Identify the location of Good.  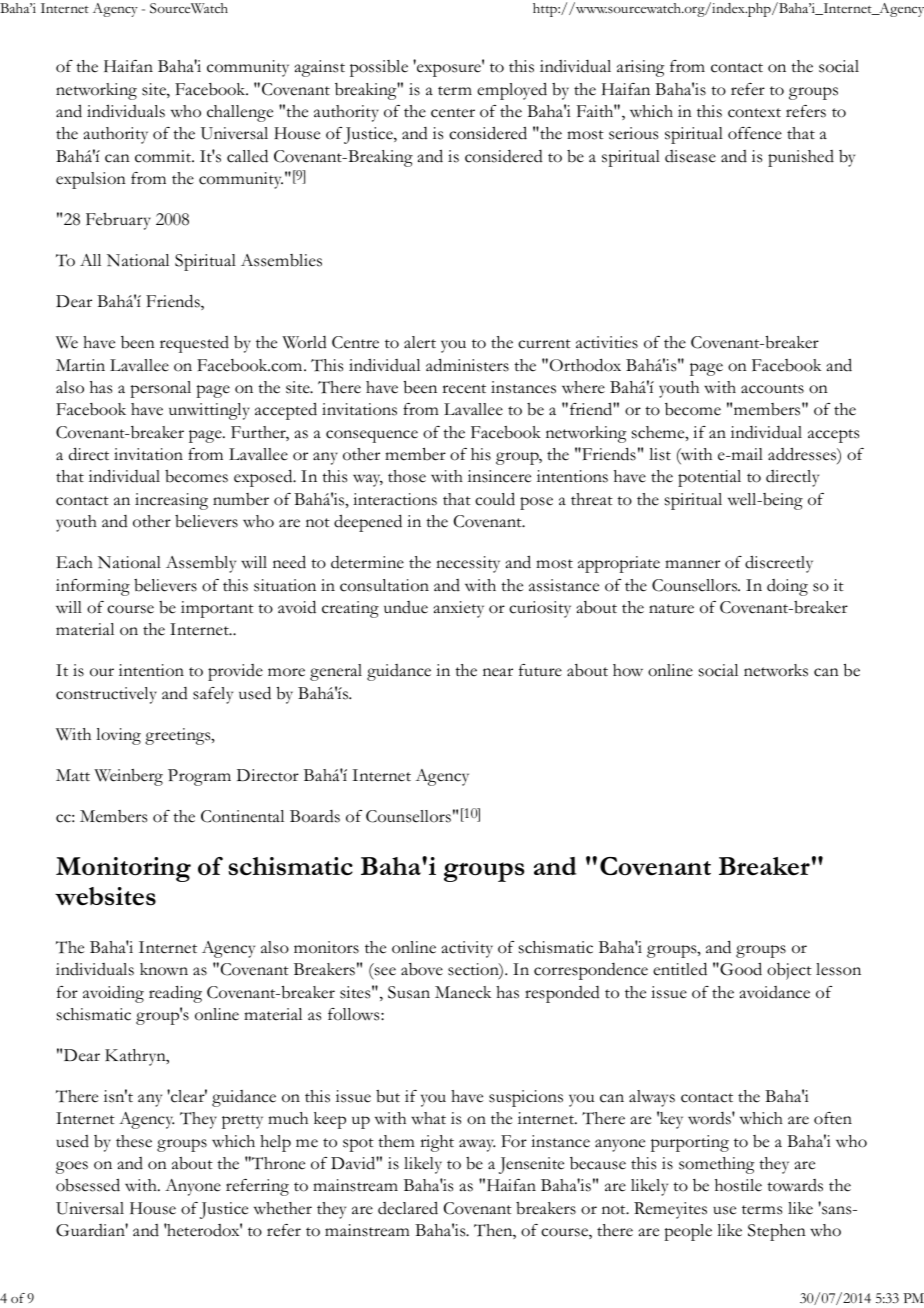
(740, 969).
